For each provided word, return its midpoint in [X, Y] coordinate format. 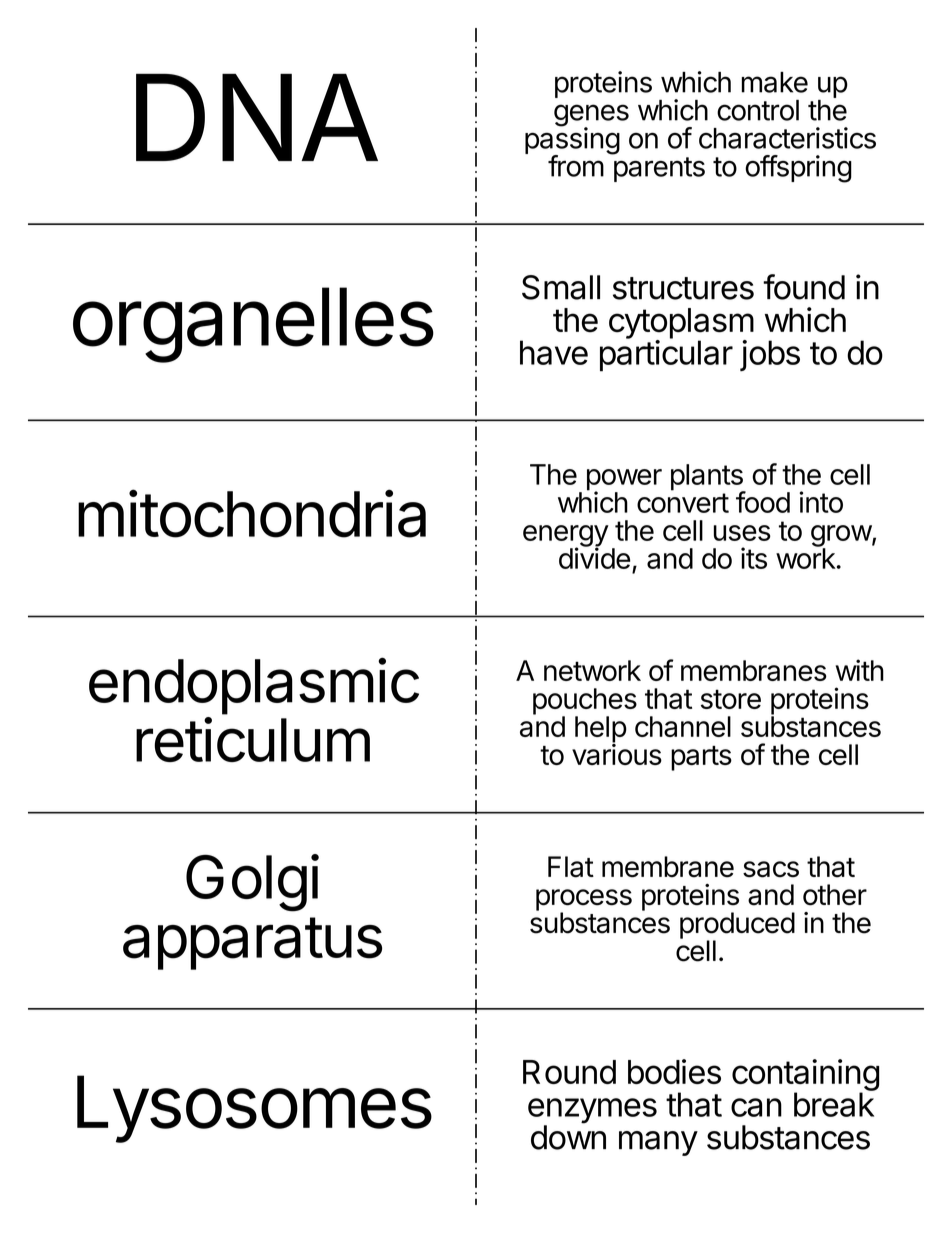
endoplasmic [254, 686]
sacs [771, 869]
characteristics [787, 138]
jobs [770, 355]
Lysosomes [254, 1109]
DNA [257, 117]
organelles [253, 325]
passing [572, 141]
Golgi [252, 883]
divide [594, 557]
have [554, 352]
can [756, 1107]
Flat [571, 867]
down [568, 1136]
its [754, 558]
